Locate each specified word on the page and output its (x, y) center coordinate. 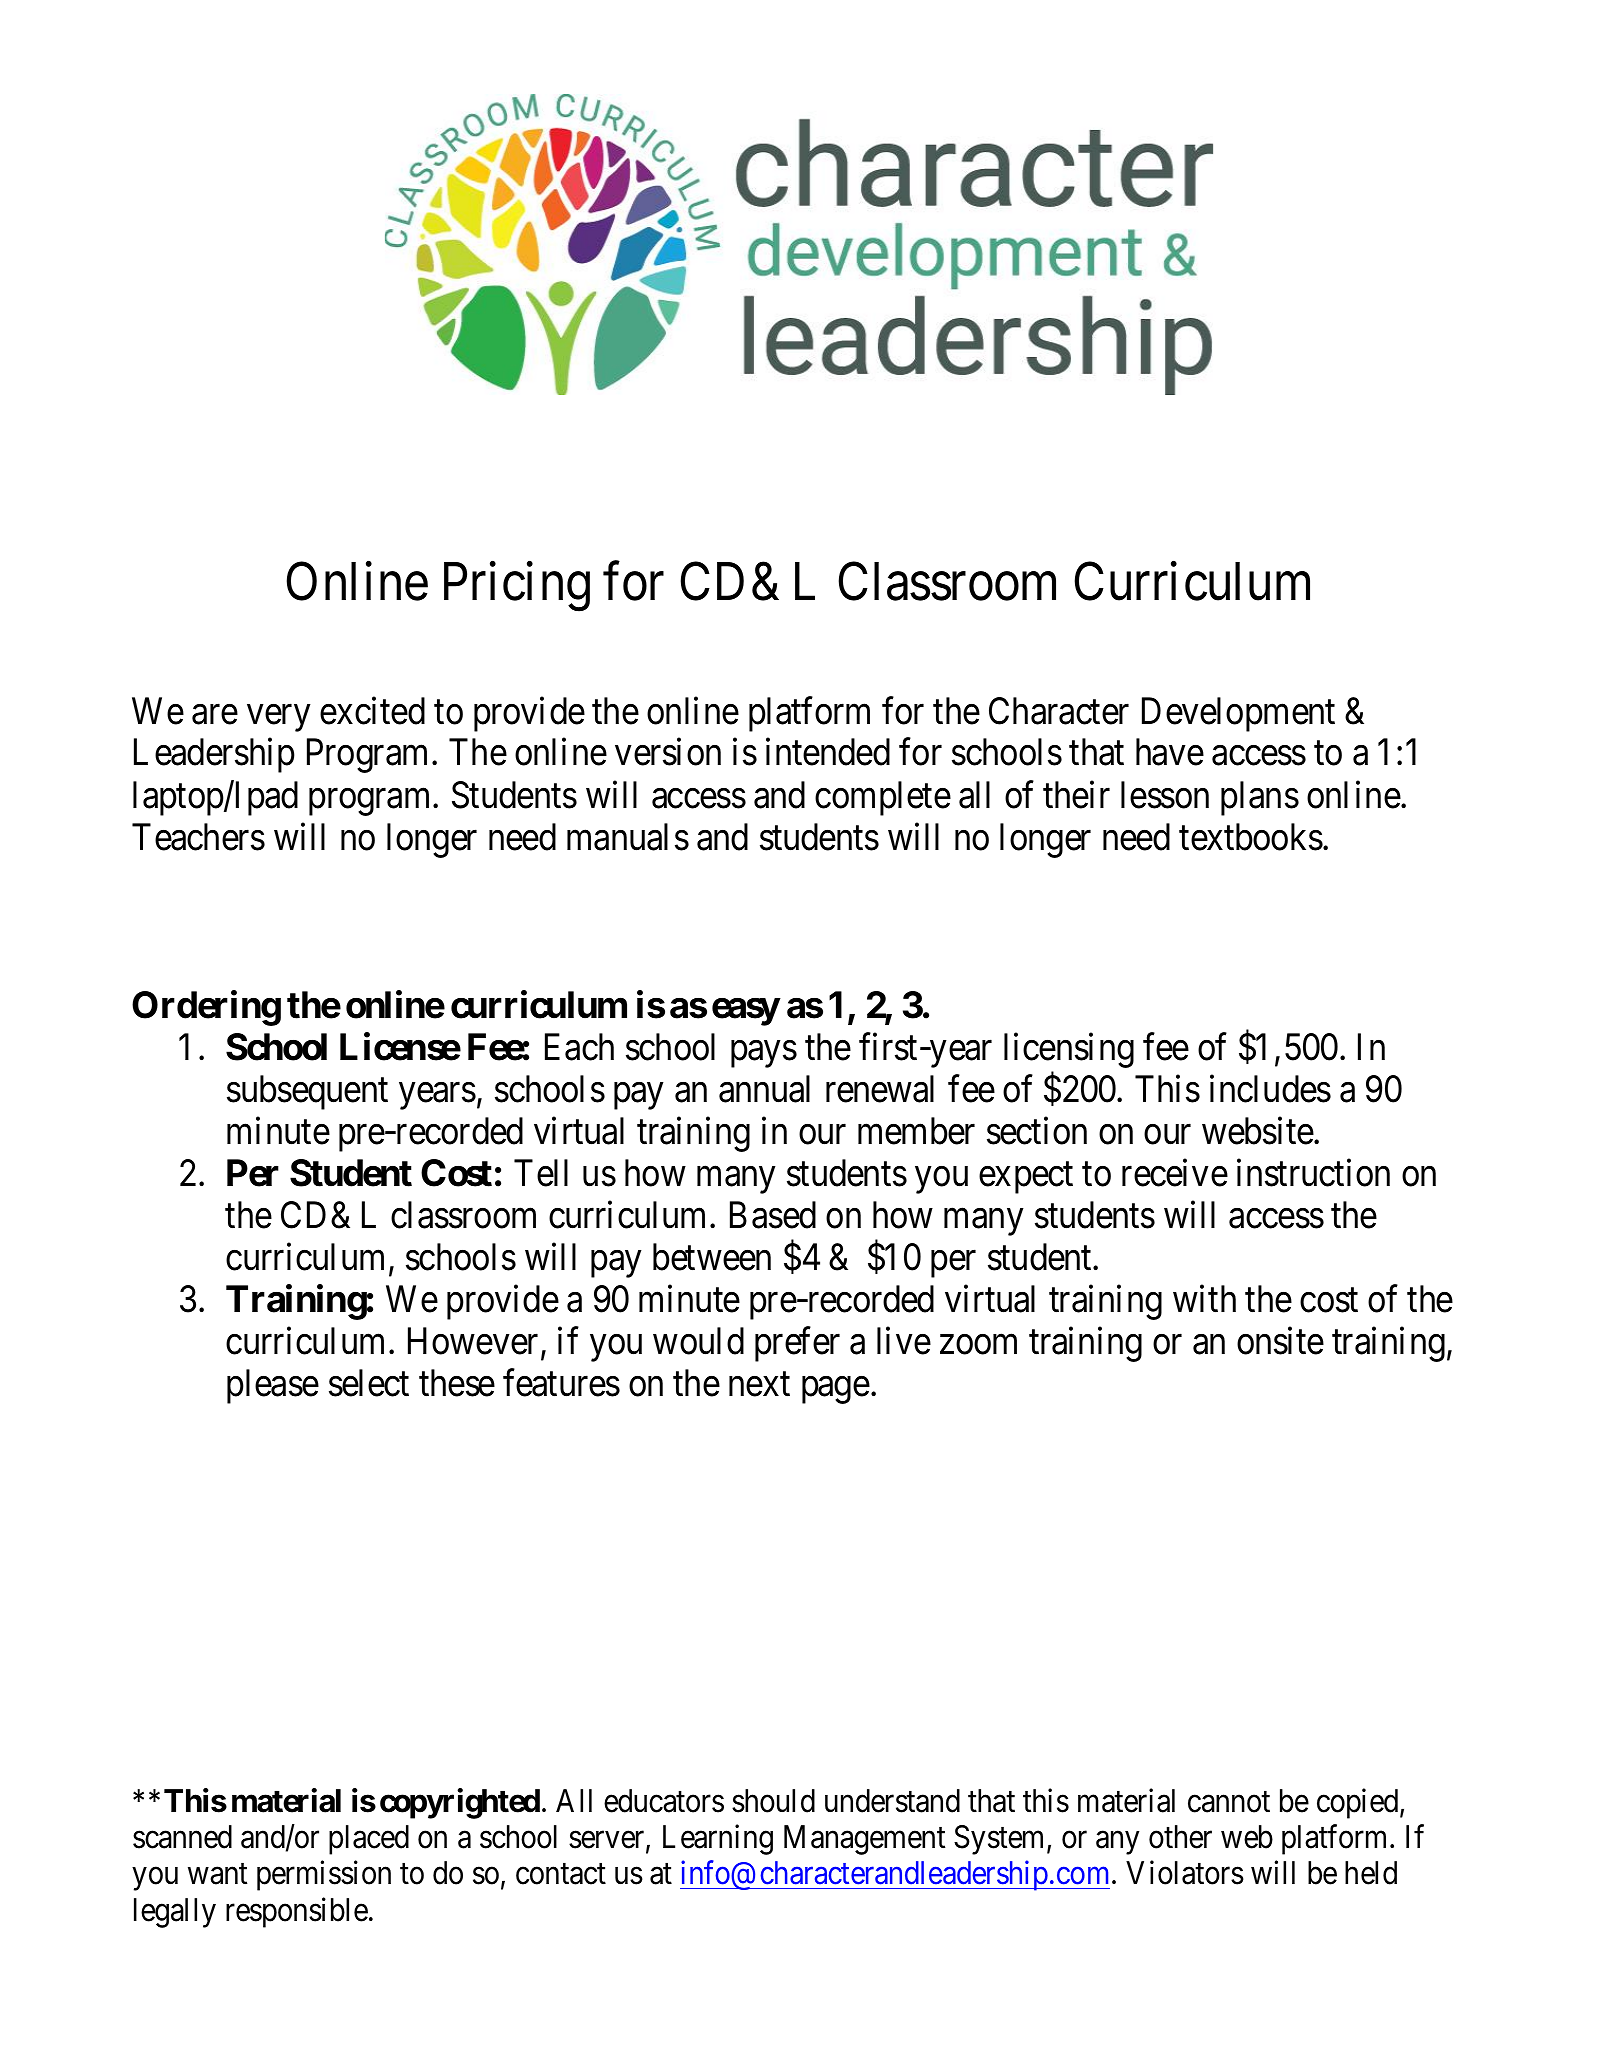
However (473, 1341)
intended (828, 752)
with (1204, 1298)
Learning (718, 1840)
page (836, 1390)
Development (1238, 714)
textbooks (1251, 837)
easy (746, 1012)
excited (372, 711)
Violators (1185, 1873)
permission (324, 1876)
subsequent (307, 1092)
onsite (1280, 1341)
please (273, 1386)
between (712, 1257)
